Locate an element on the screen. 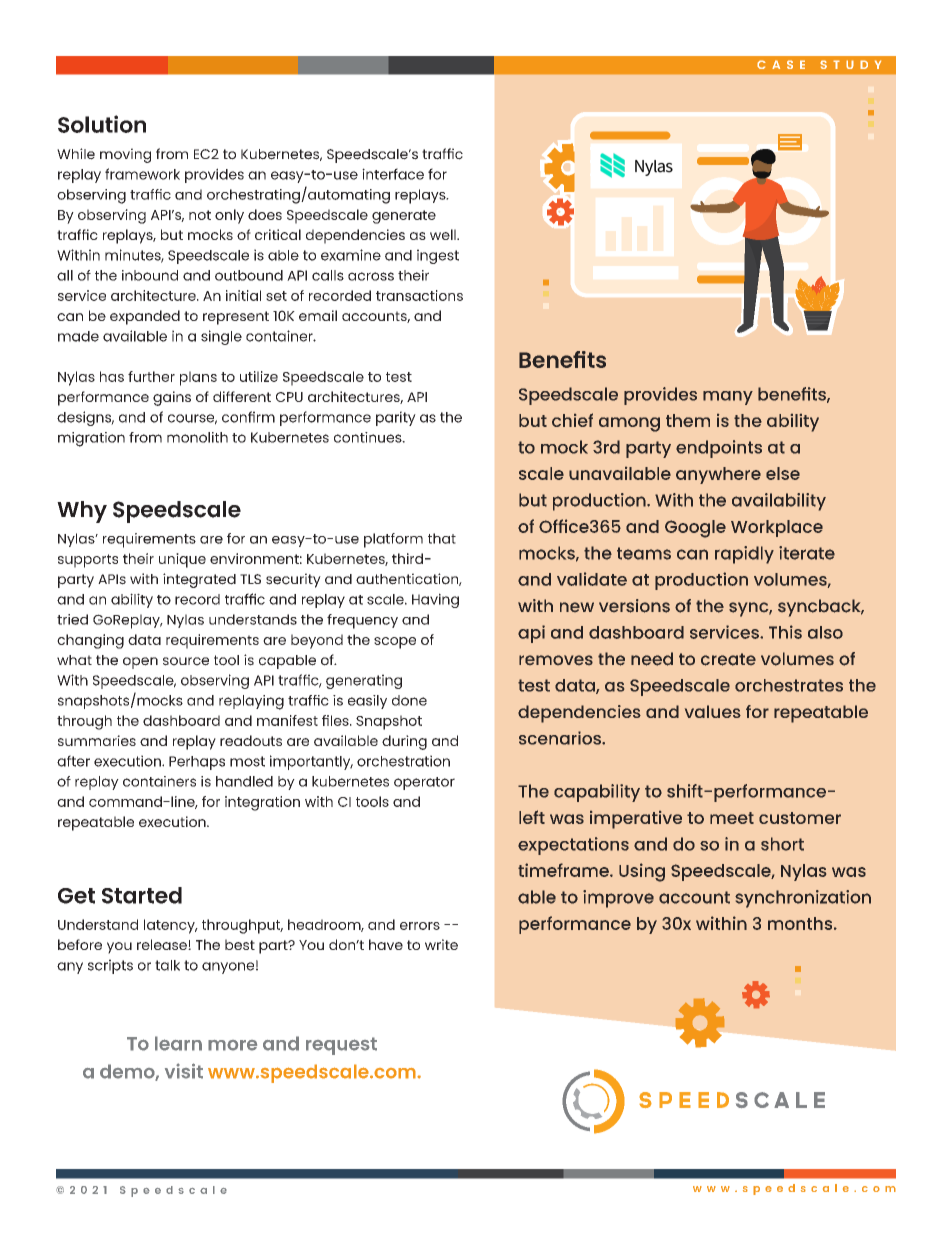 This screenshot has height=1233, width=952. Perhaps is located at coordinates (197, 763).
